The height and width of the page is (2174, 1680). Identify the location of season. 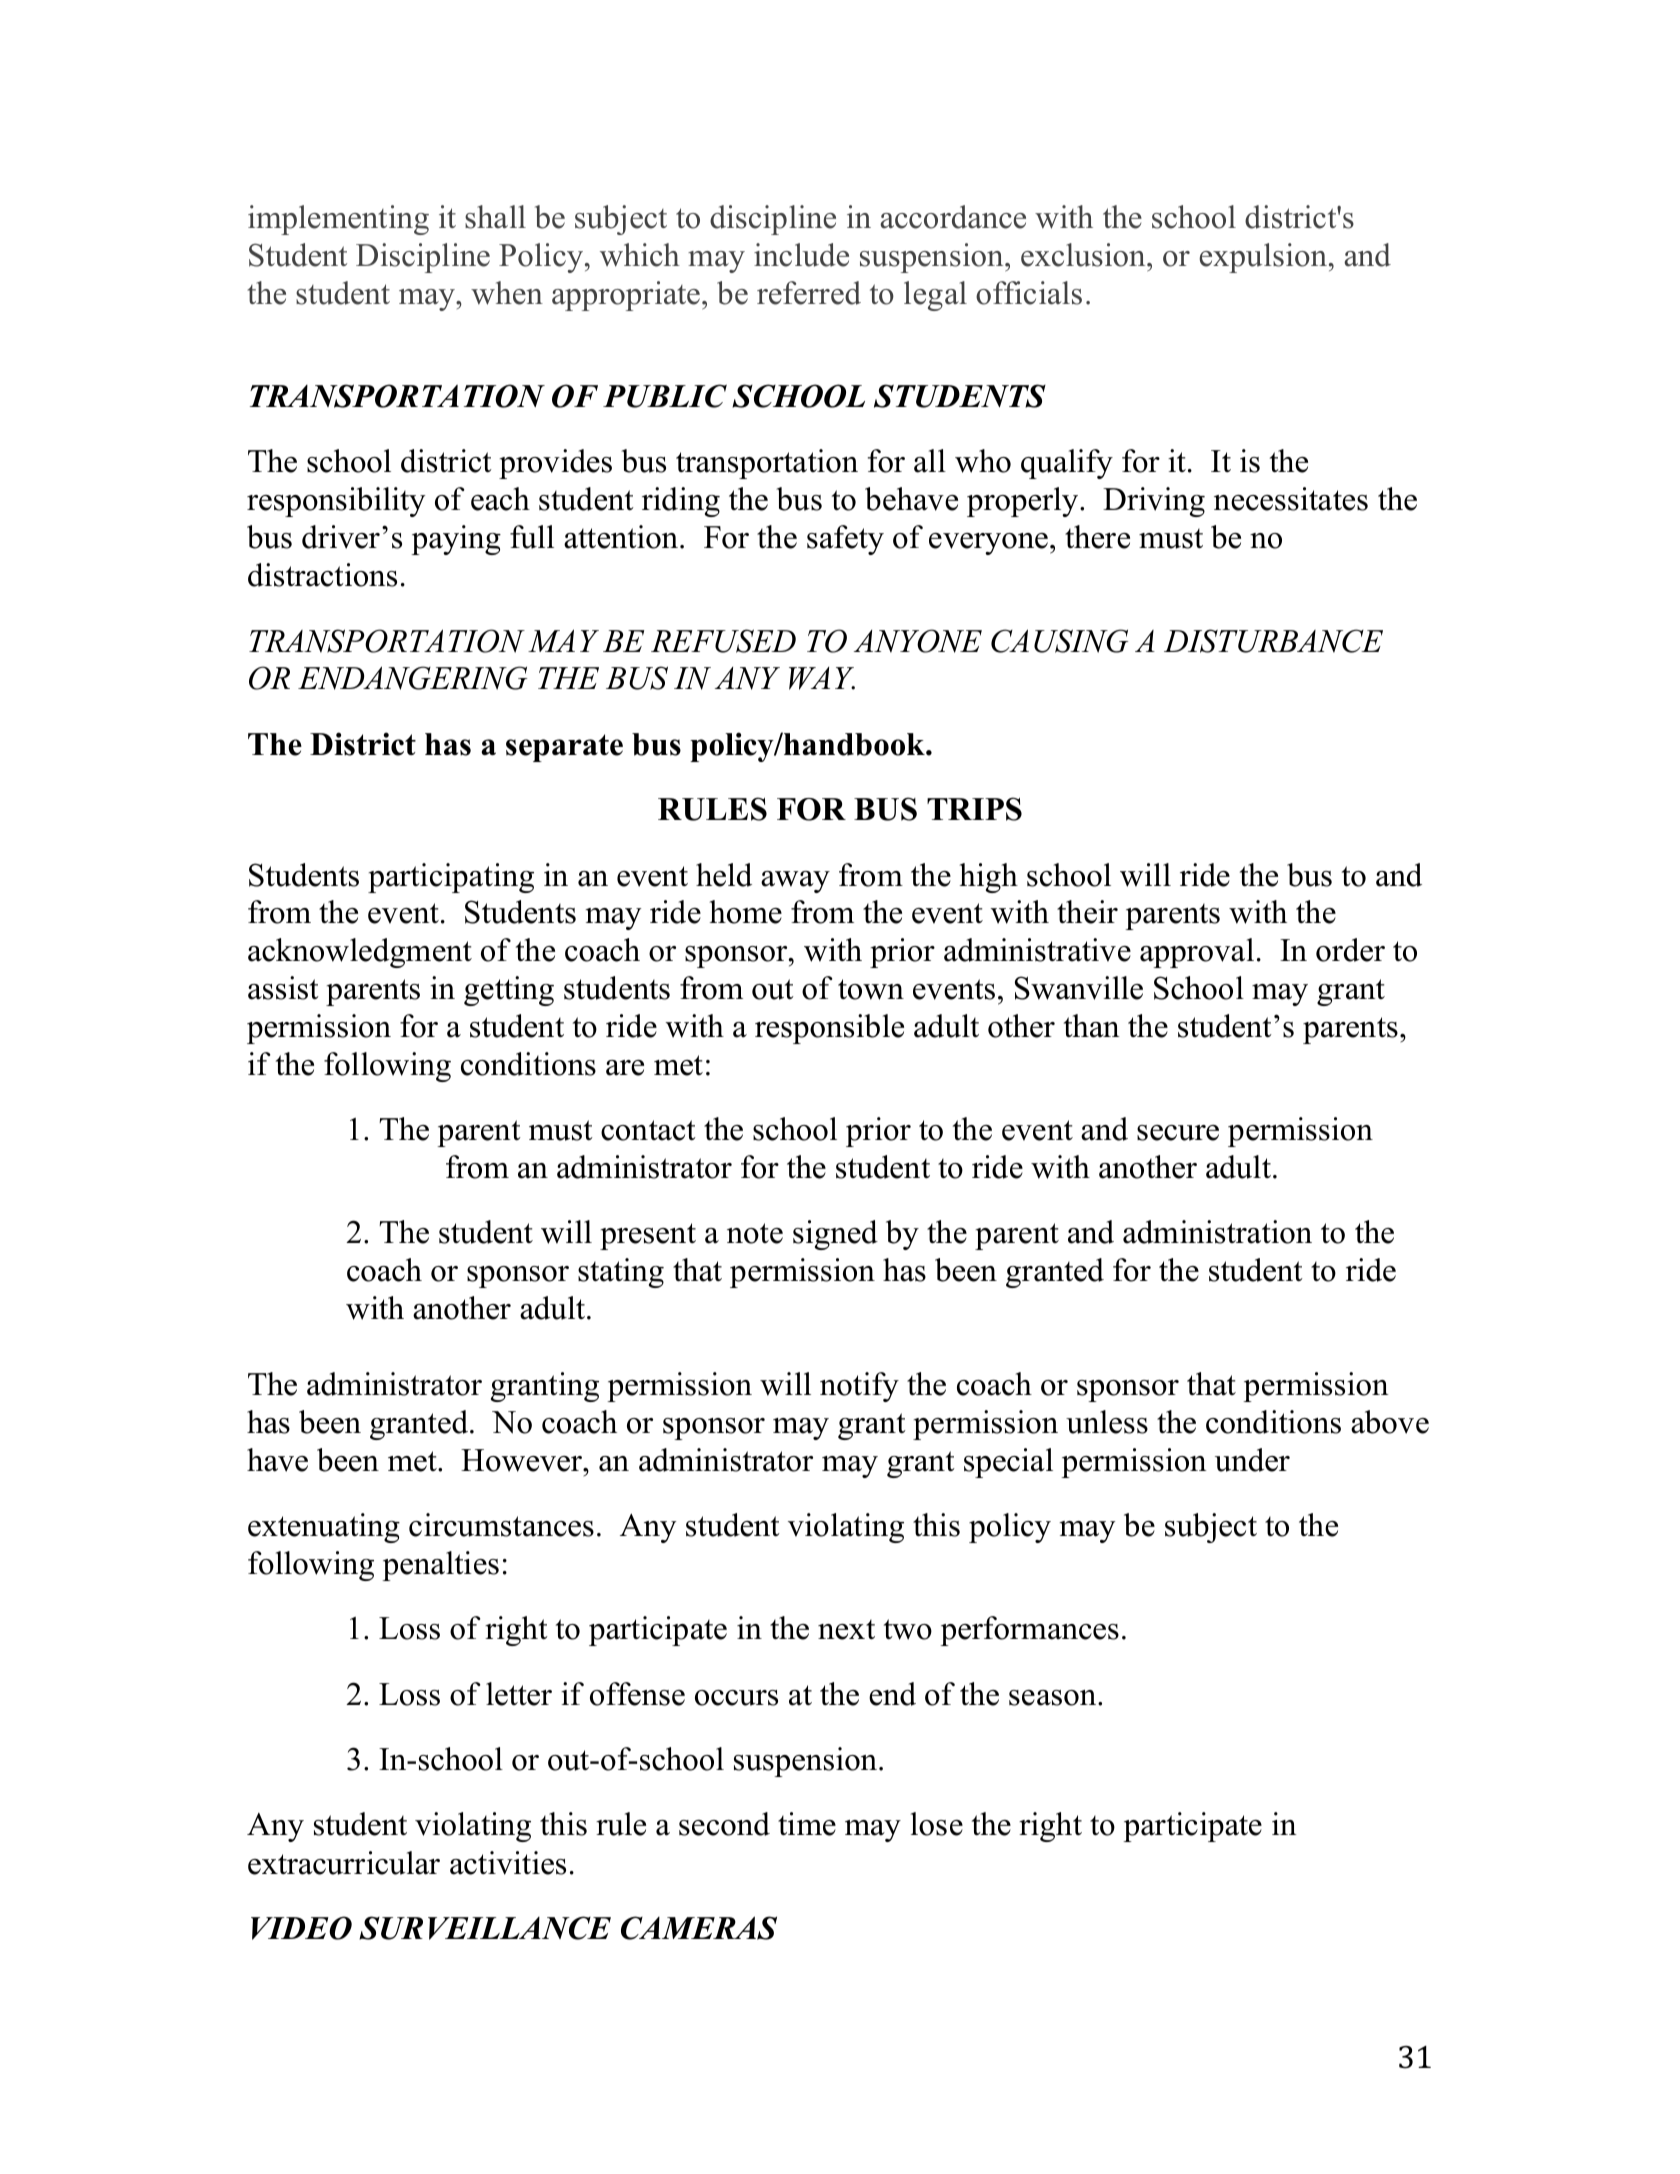
(1054, 1698).
